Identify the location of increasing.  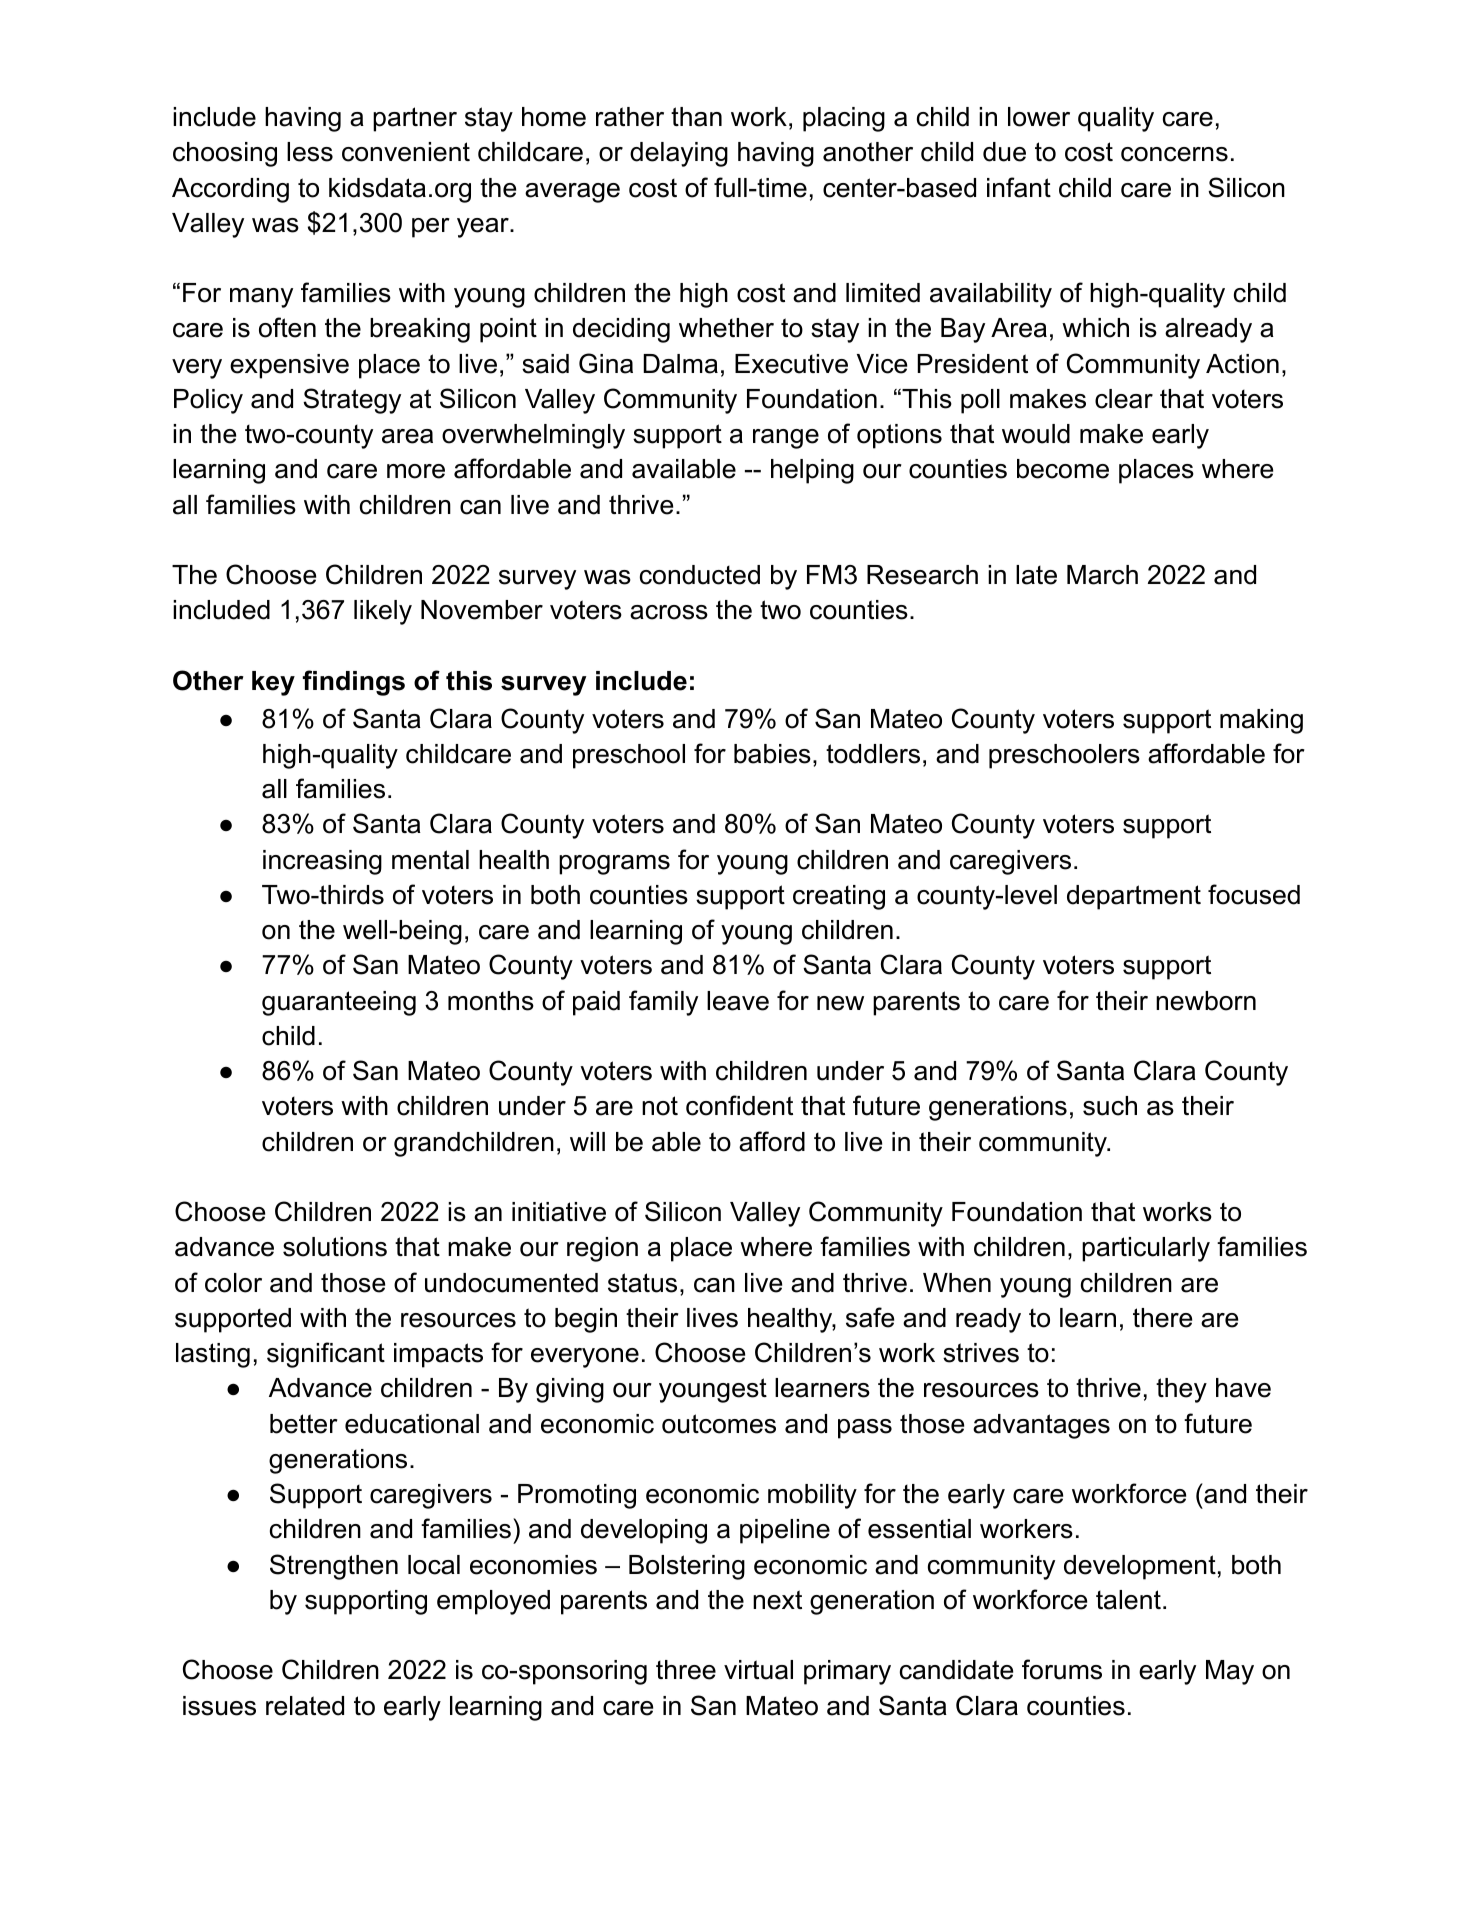
(322, 862).
